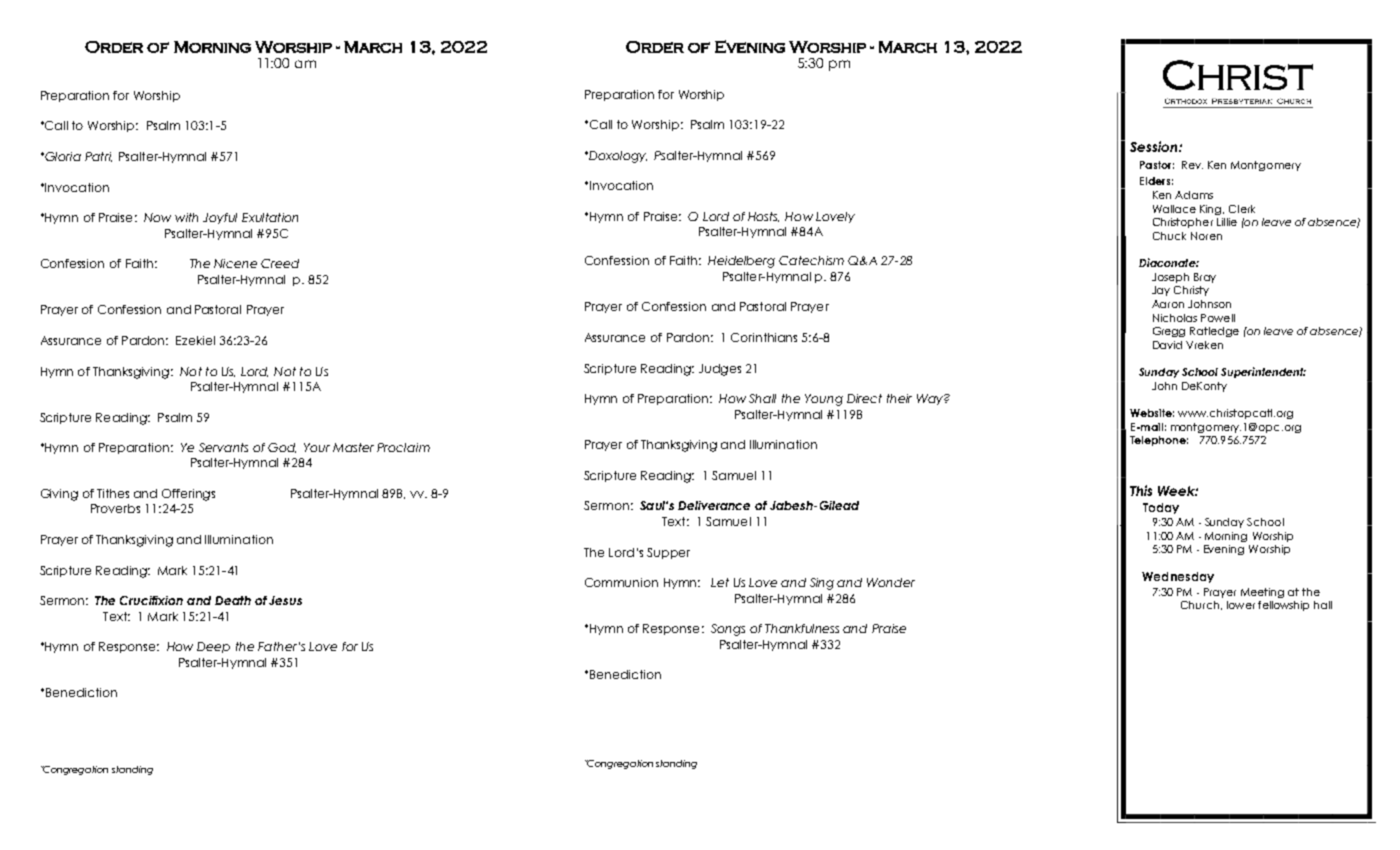 This screenshot has width=1400, height=850. Describe the element at coordinates (223, 447) in the screenshot. I see `Servants` at that location.
